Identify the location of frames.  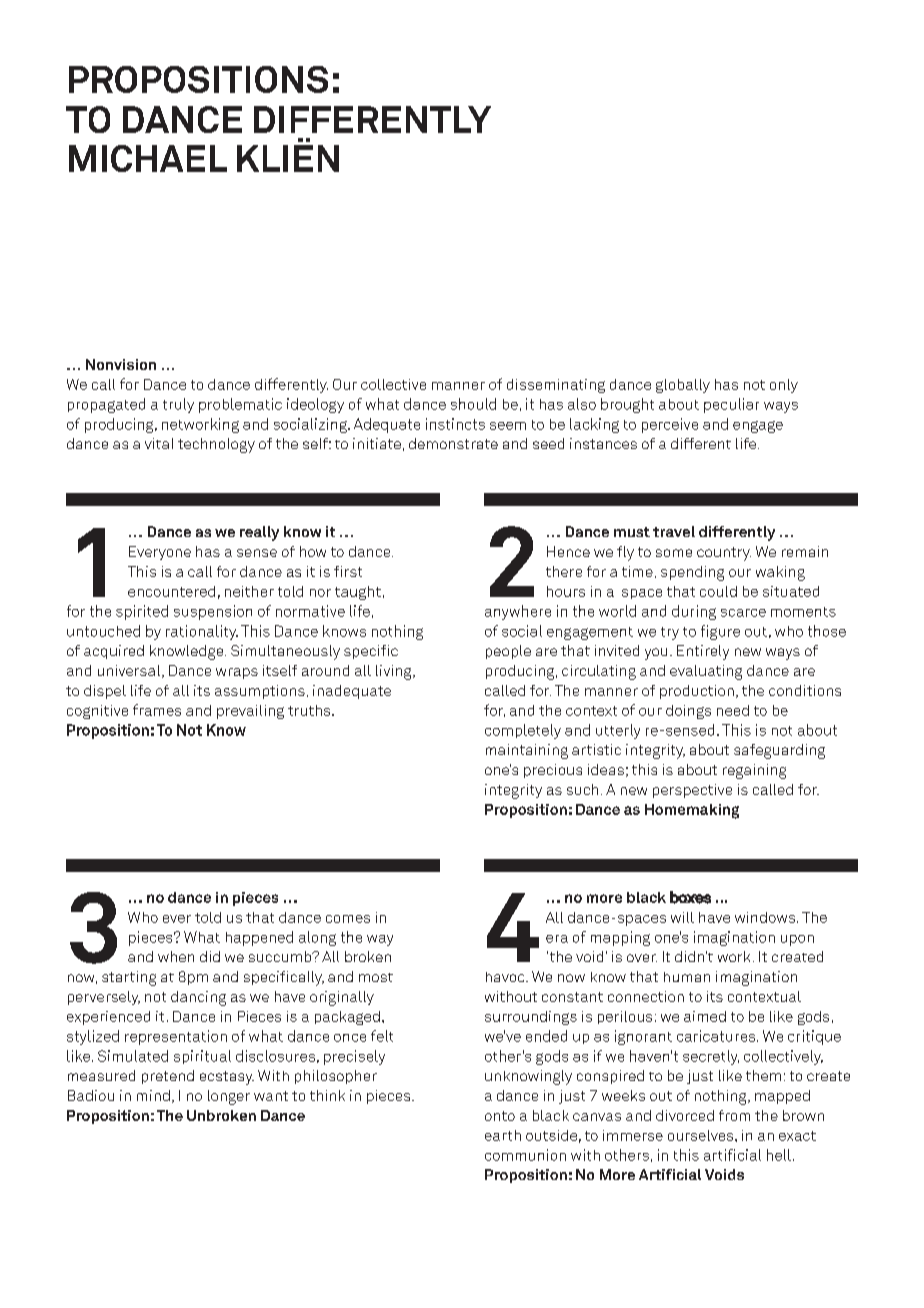
(157, 710).
